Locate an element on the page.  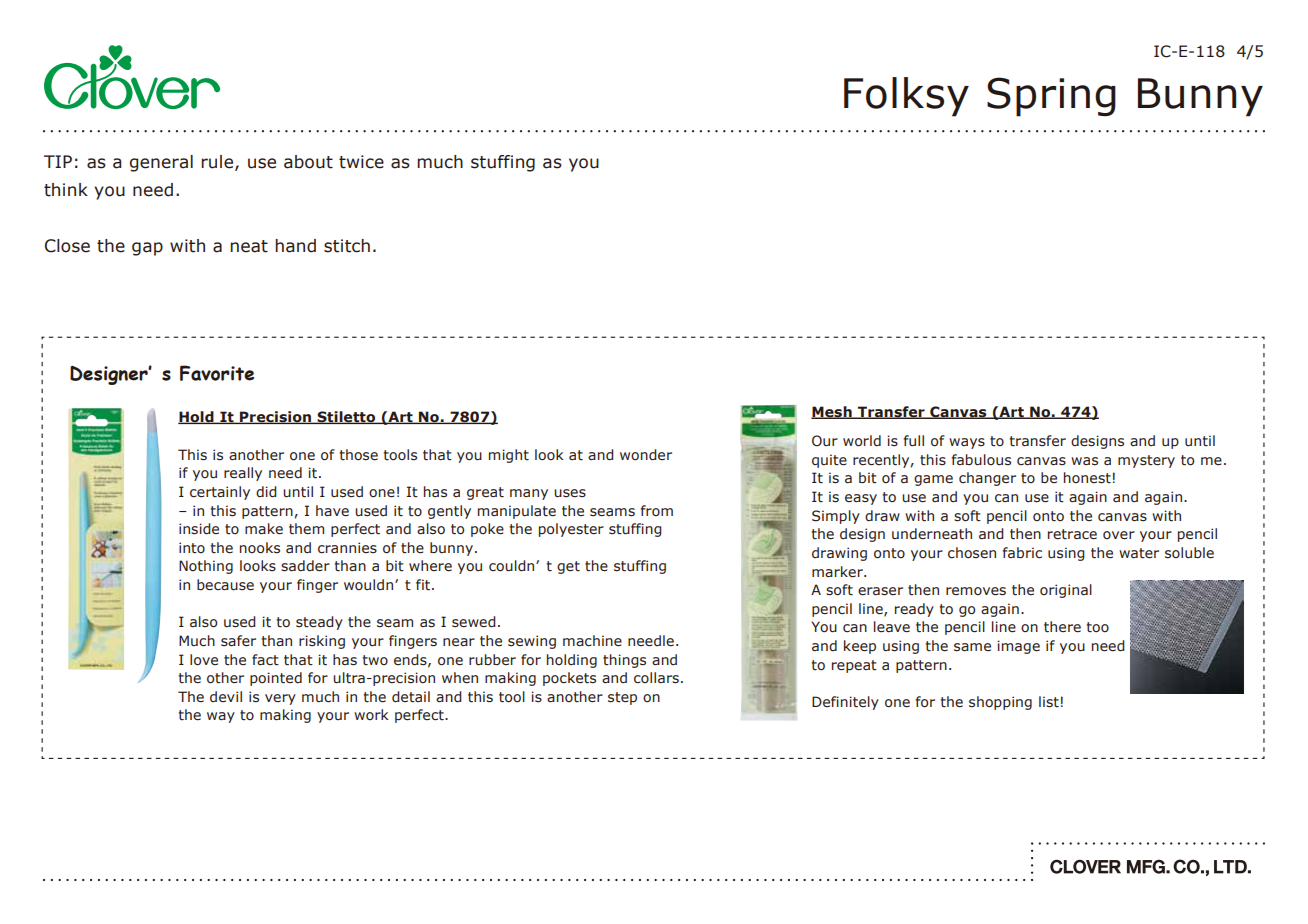
Stiletto is located at coordinates (346, 417).
